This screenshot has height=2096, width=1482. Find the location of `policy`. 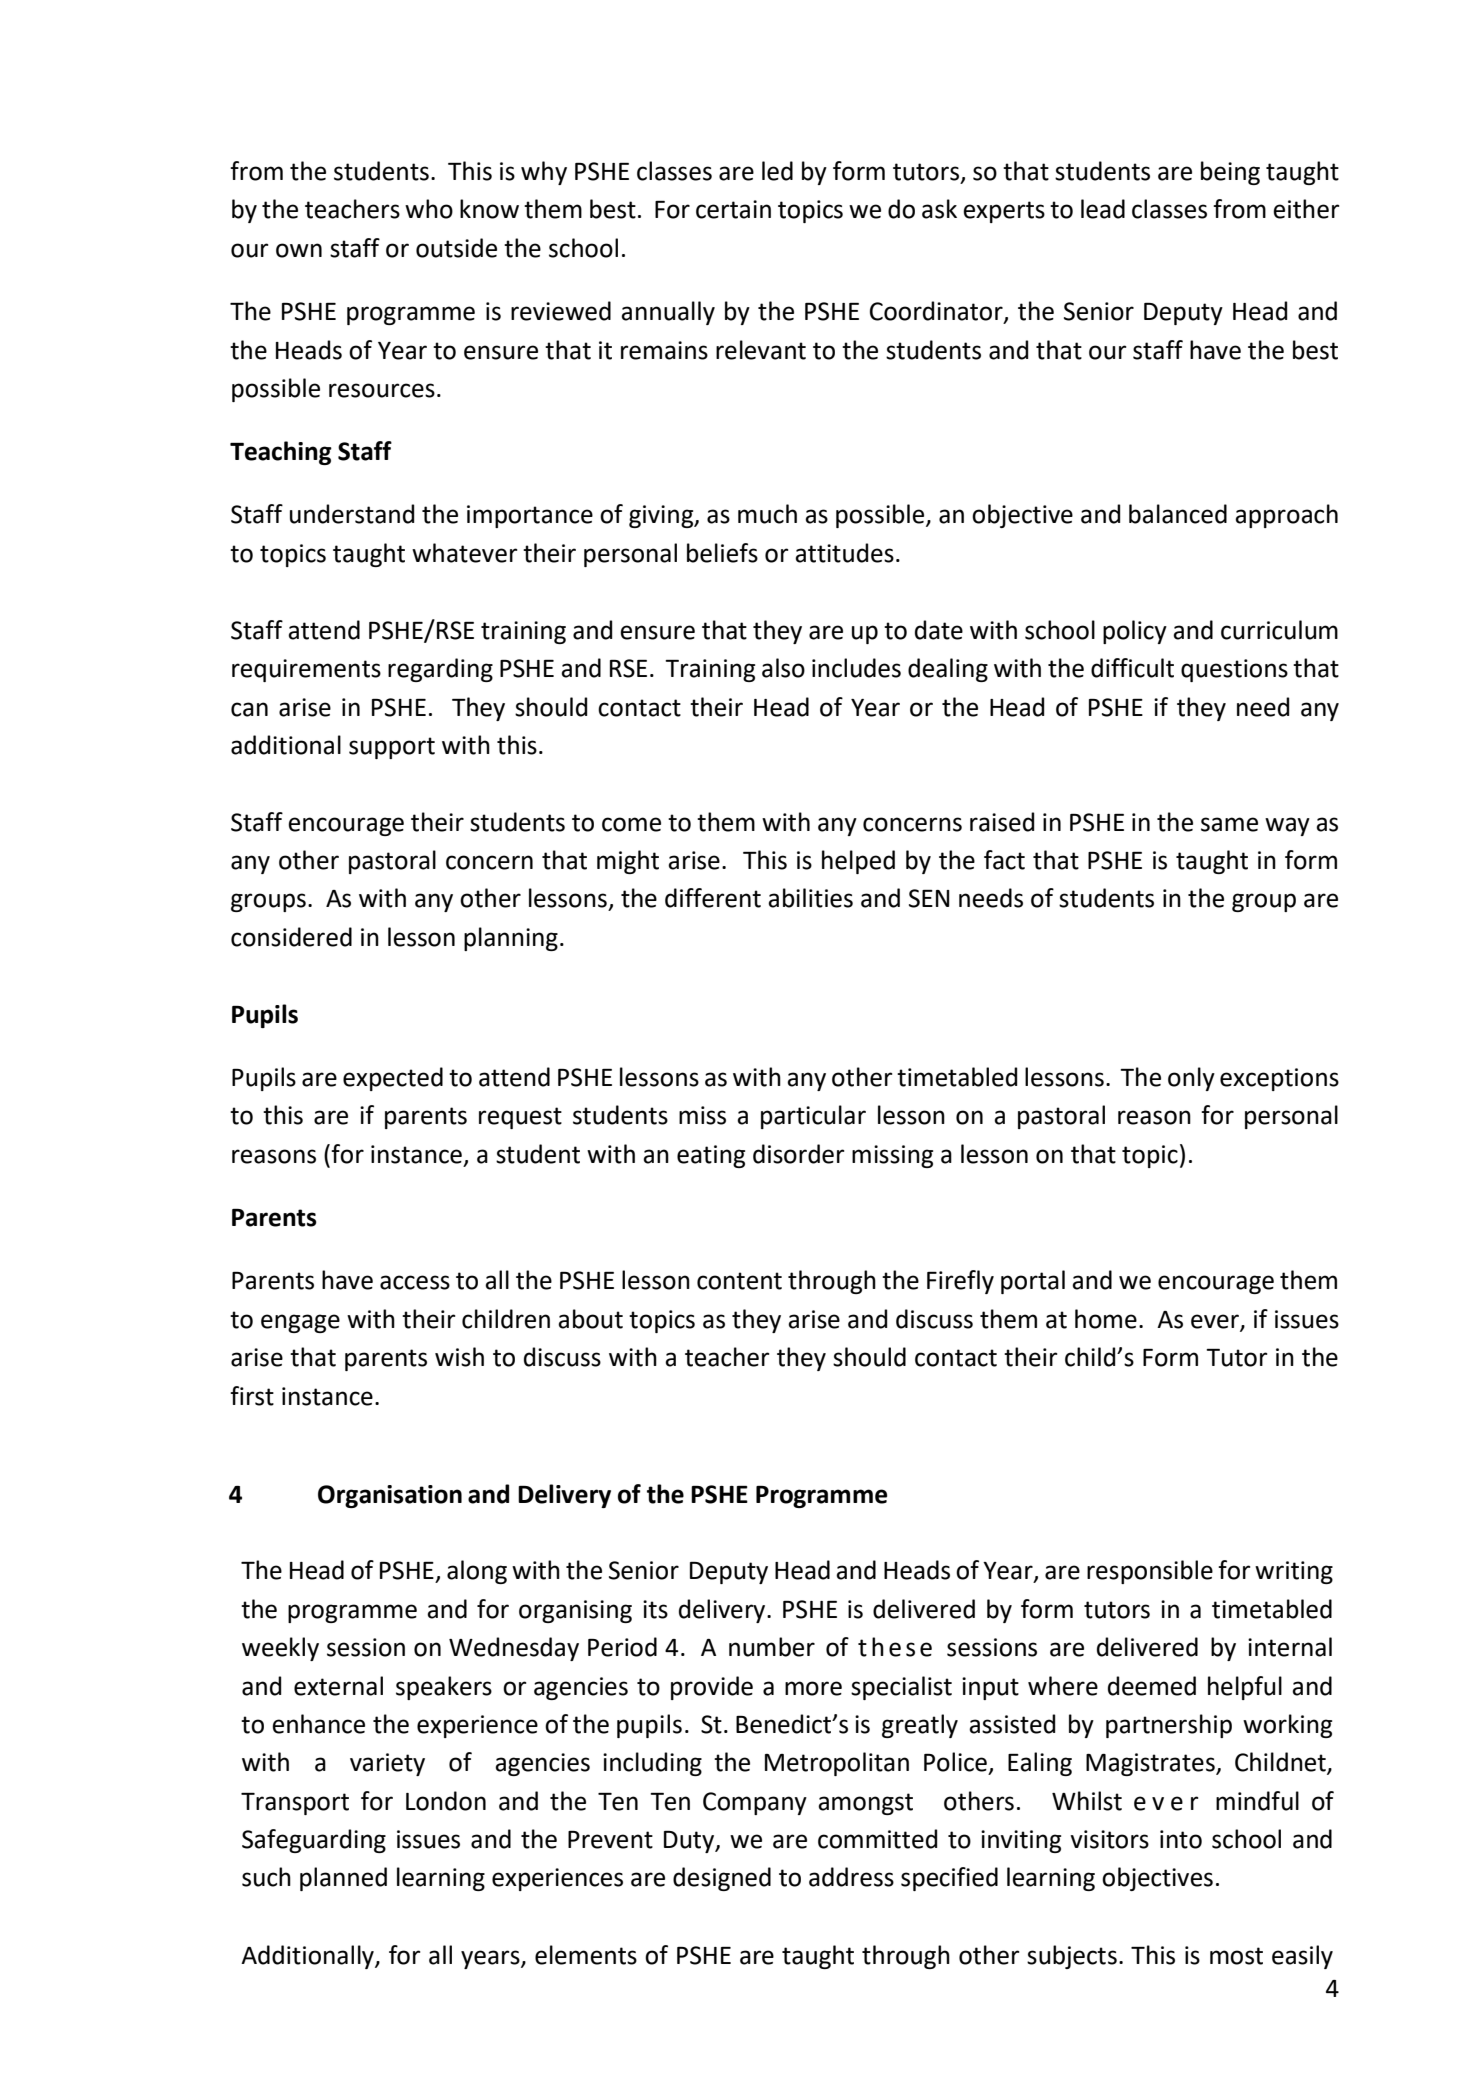

policy is located at coordinates (1135, 632).
